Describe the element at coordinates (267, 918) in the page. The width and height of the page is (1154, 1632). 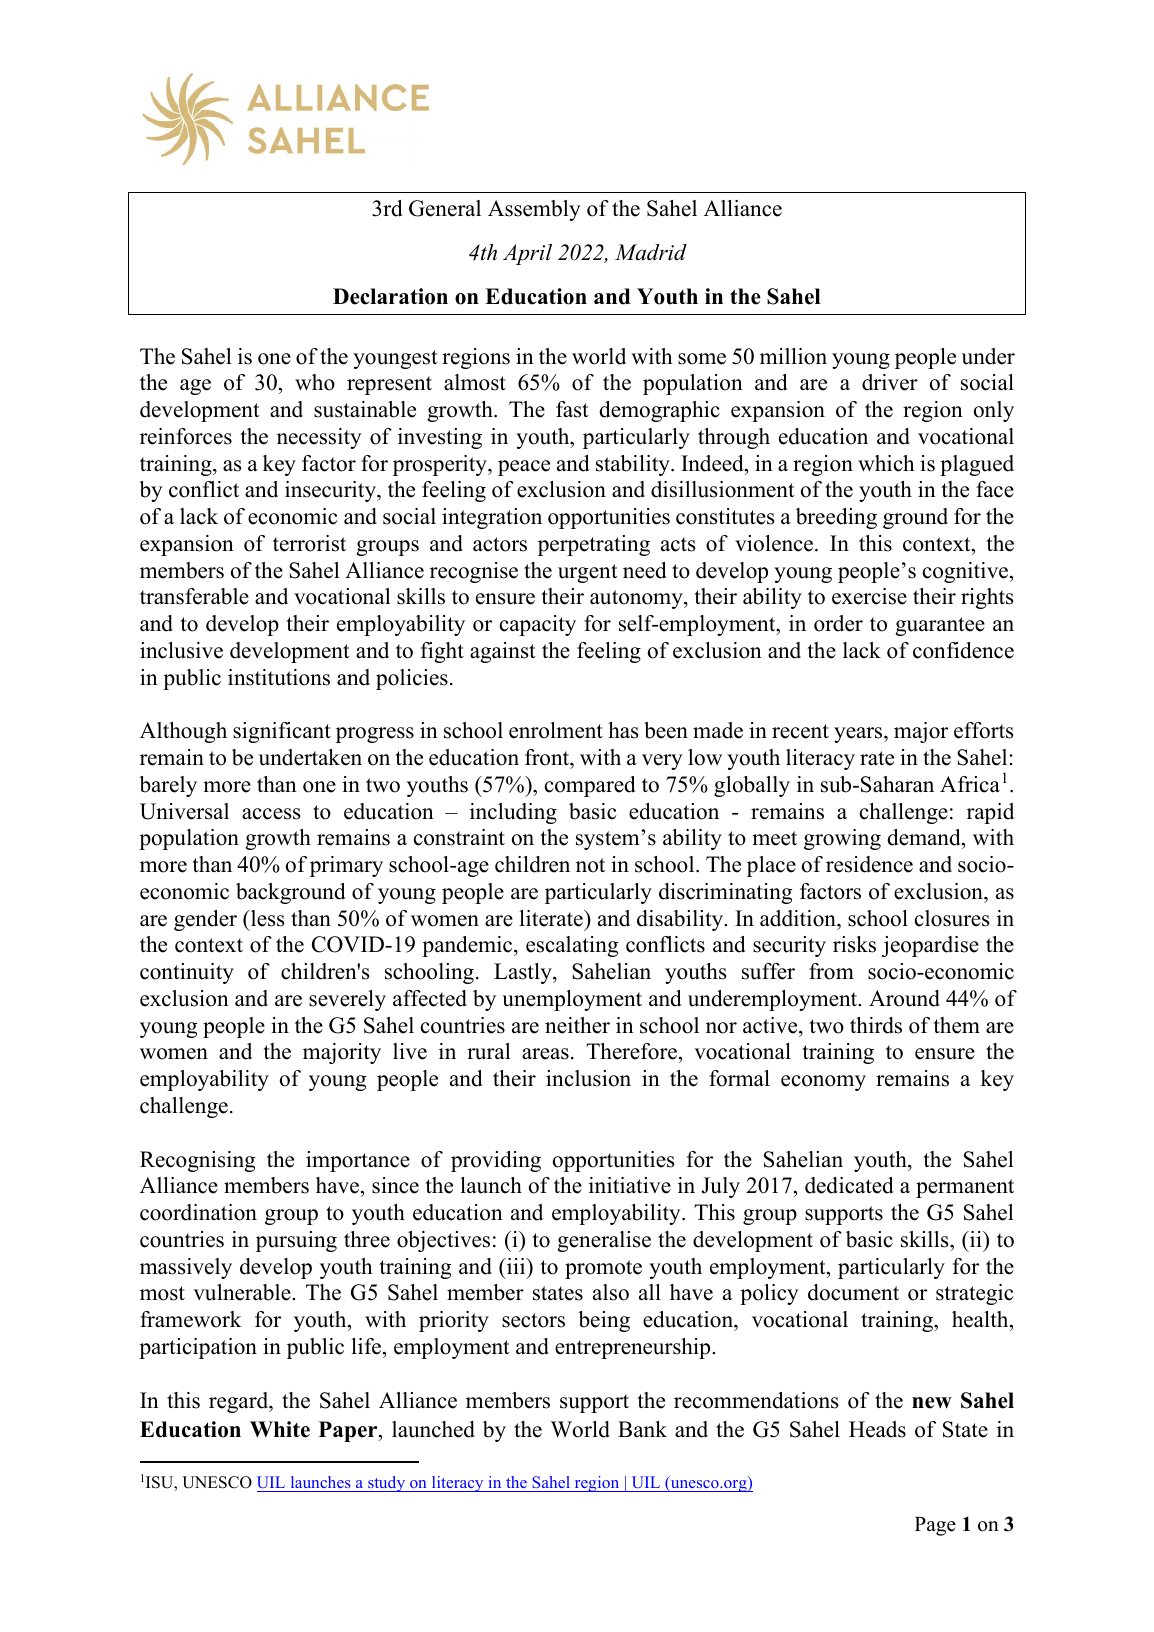
I see `less` at that location.
